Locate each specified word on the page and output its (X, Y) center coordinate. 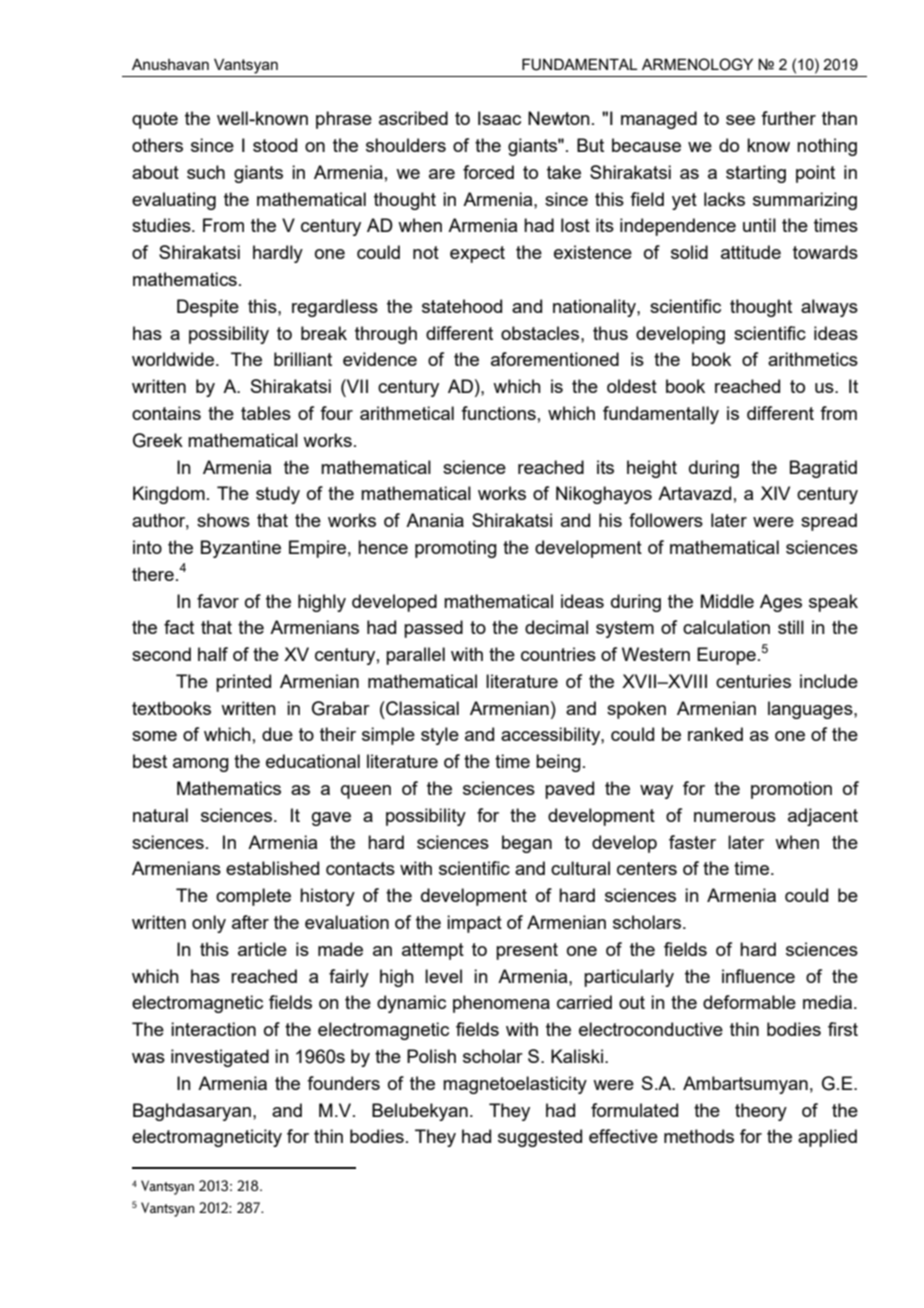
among (201, 765)
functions (498, 413)
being (558, 763)
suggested (540, 1138)
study (278, 495)
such (206, 172)
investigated (220, 1058)
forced (488, 172)
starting (756, 174)
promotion (791, 790)
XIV (775, 493)
